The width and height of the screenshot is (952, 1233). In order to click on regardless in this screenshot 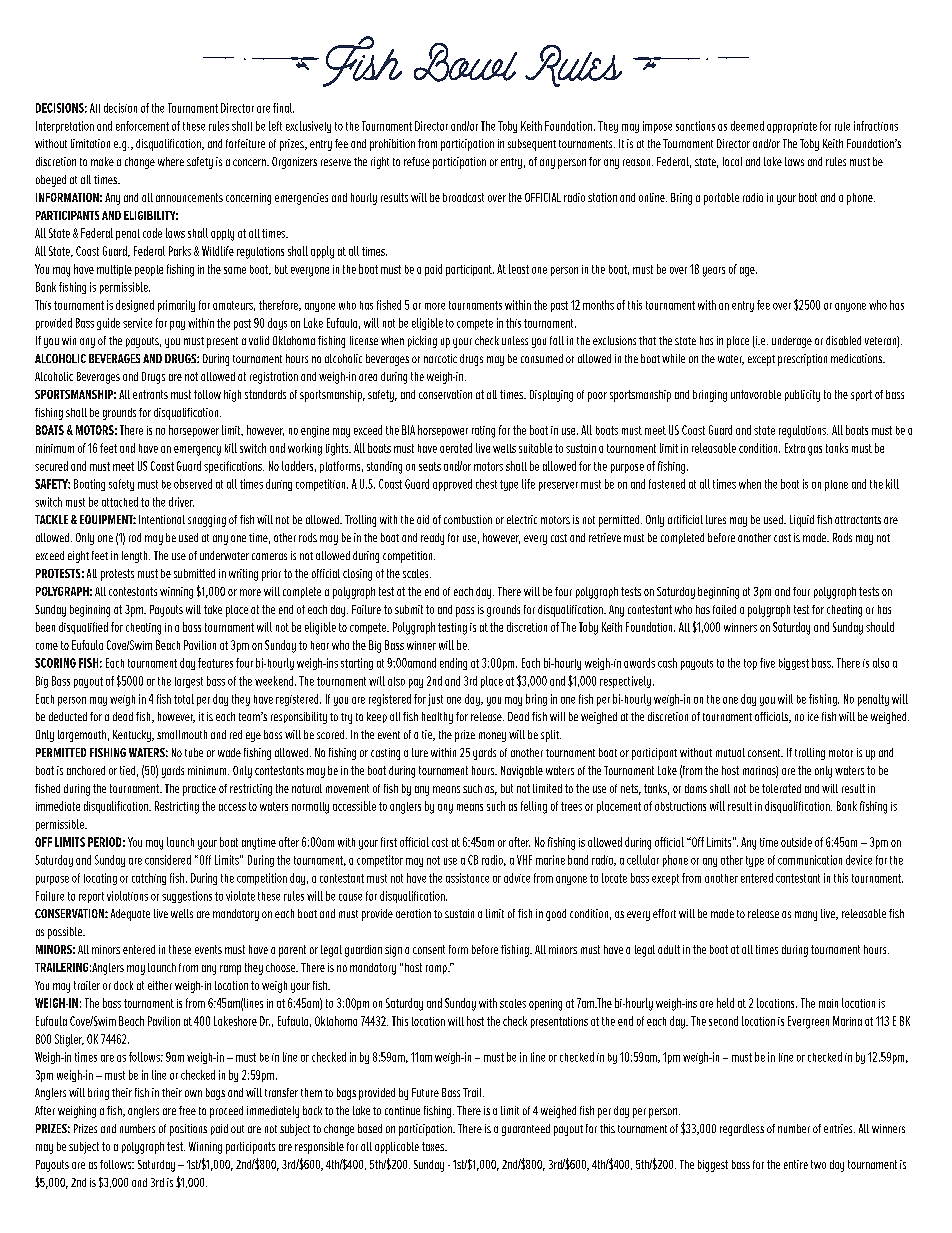, I will do `click(742, 1130)`.
